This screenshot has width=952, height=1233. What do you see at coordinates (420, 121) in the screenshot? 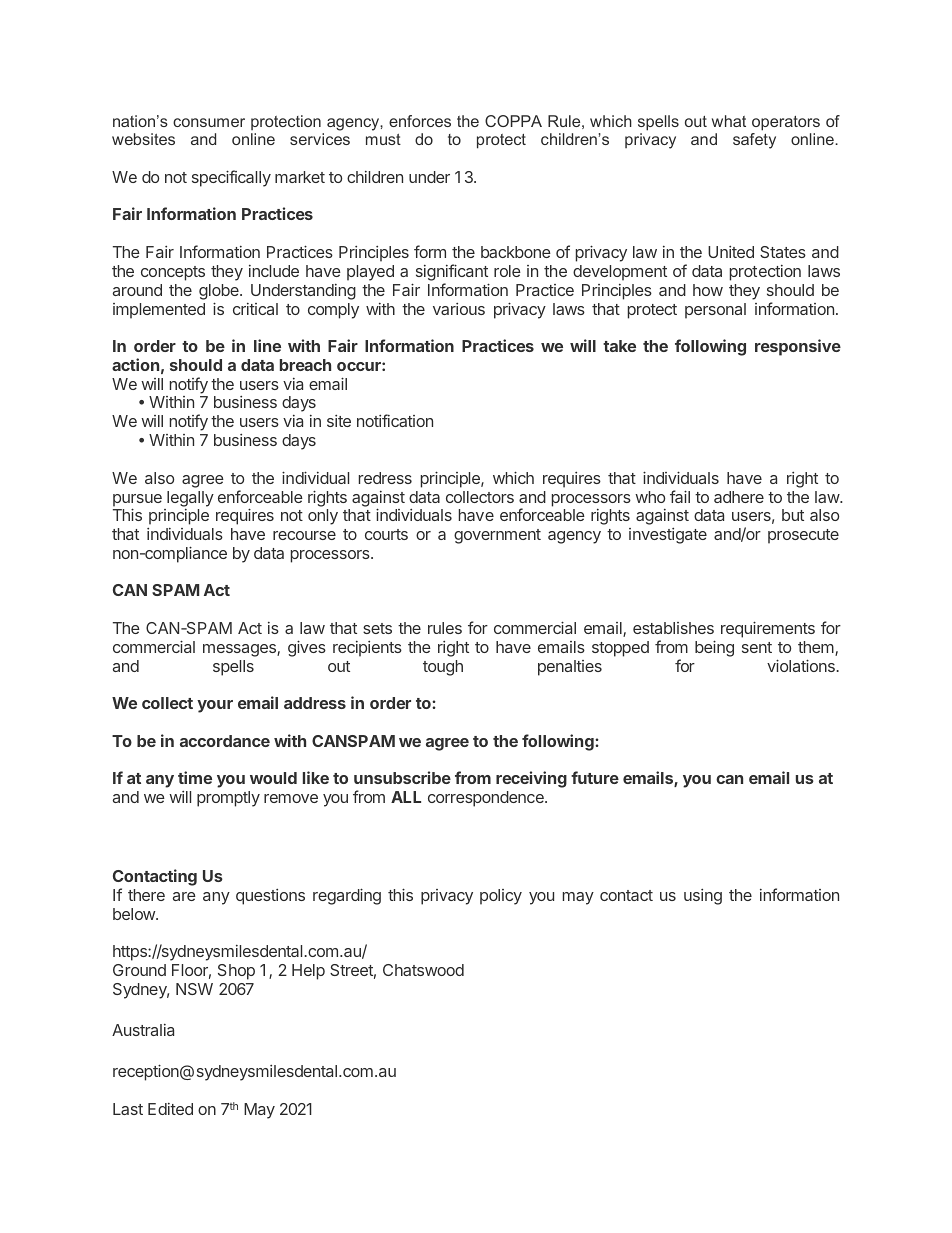
I see `enforces` at bounding box center [420, 121].
